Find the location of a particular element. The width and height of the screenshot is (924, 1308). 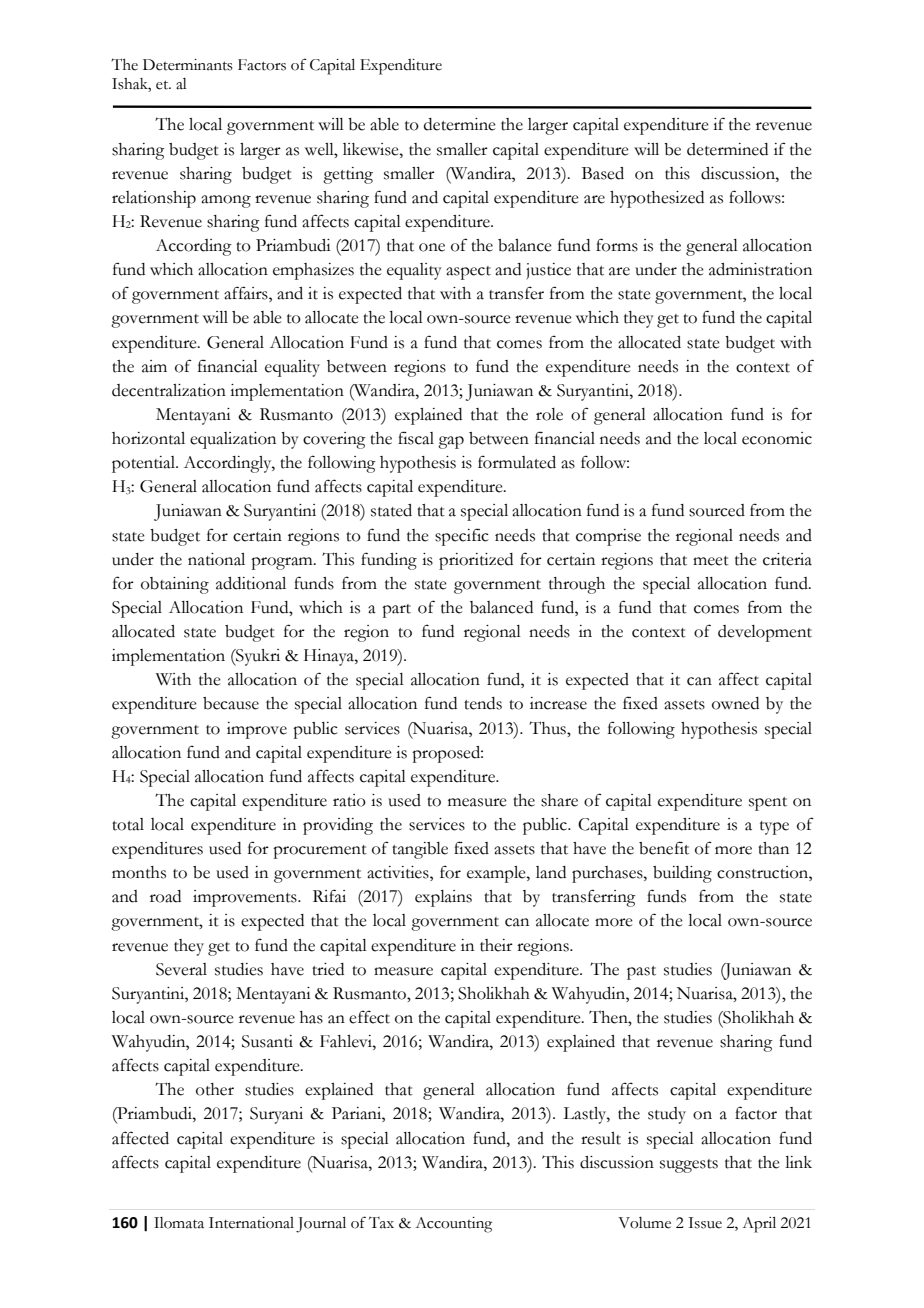

tends is located at coordinates (483, 703).
